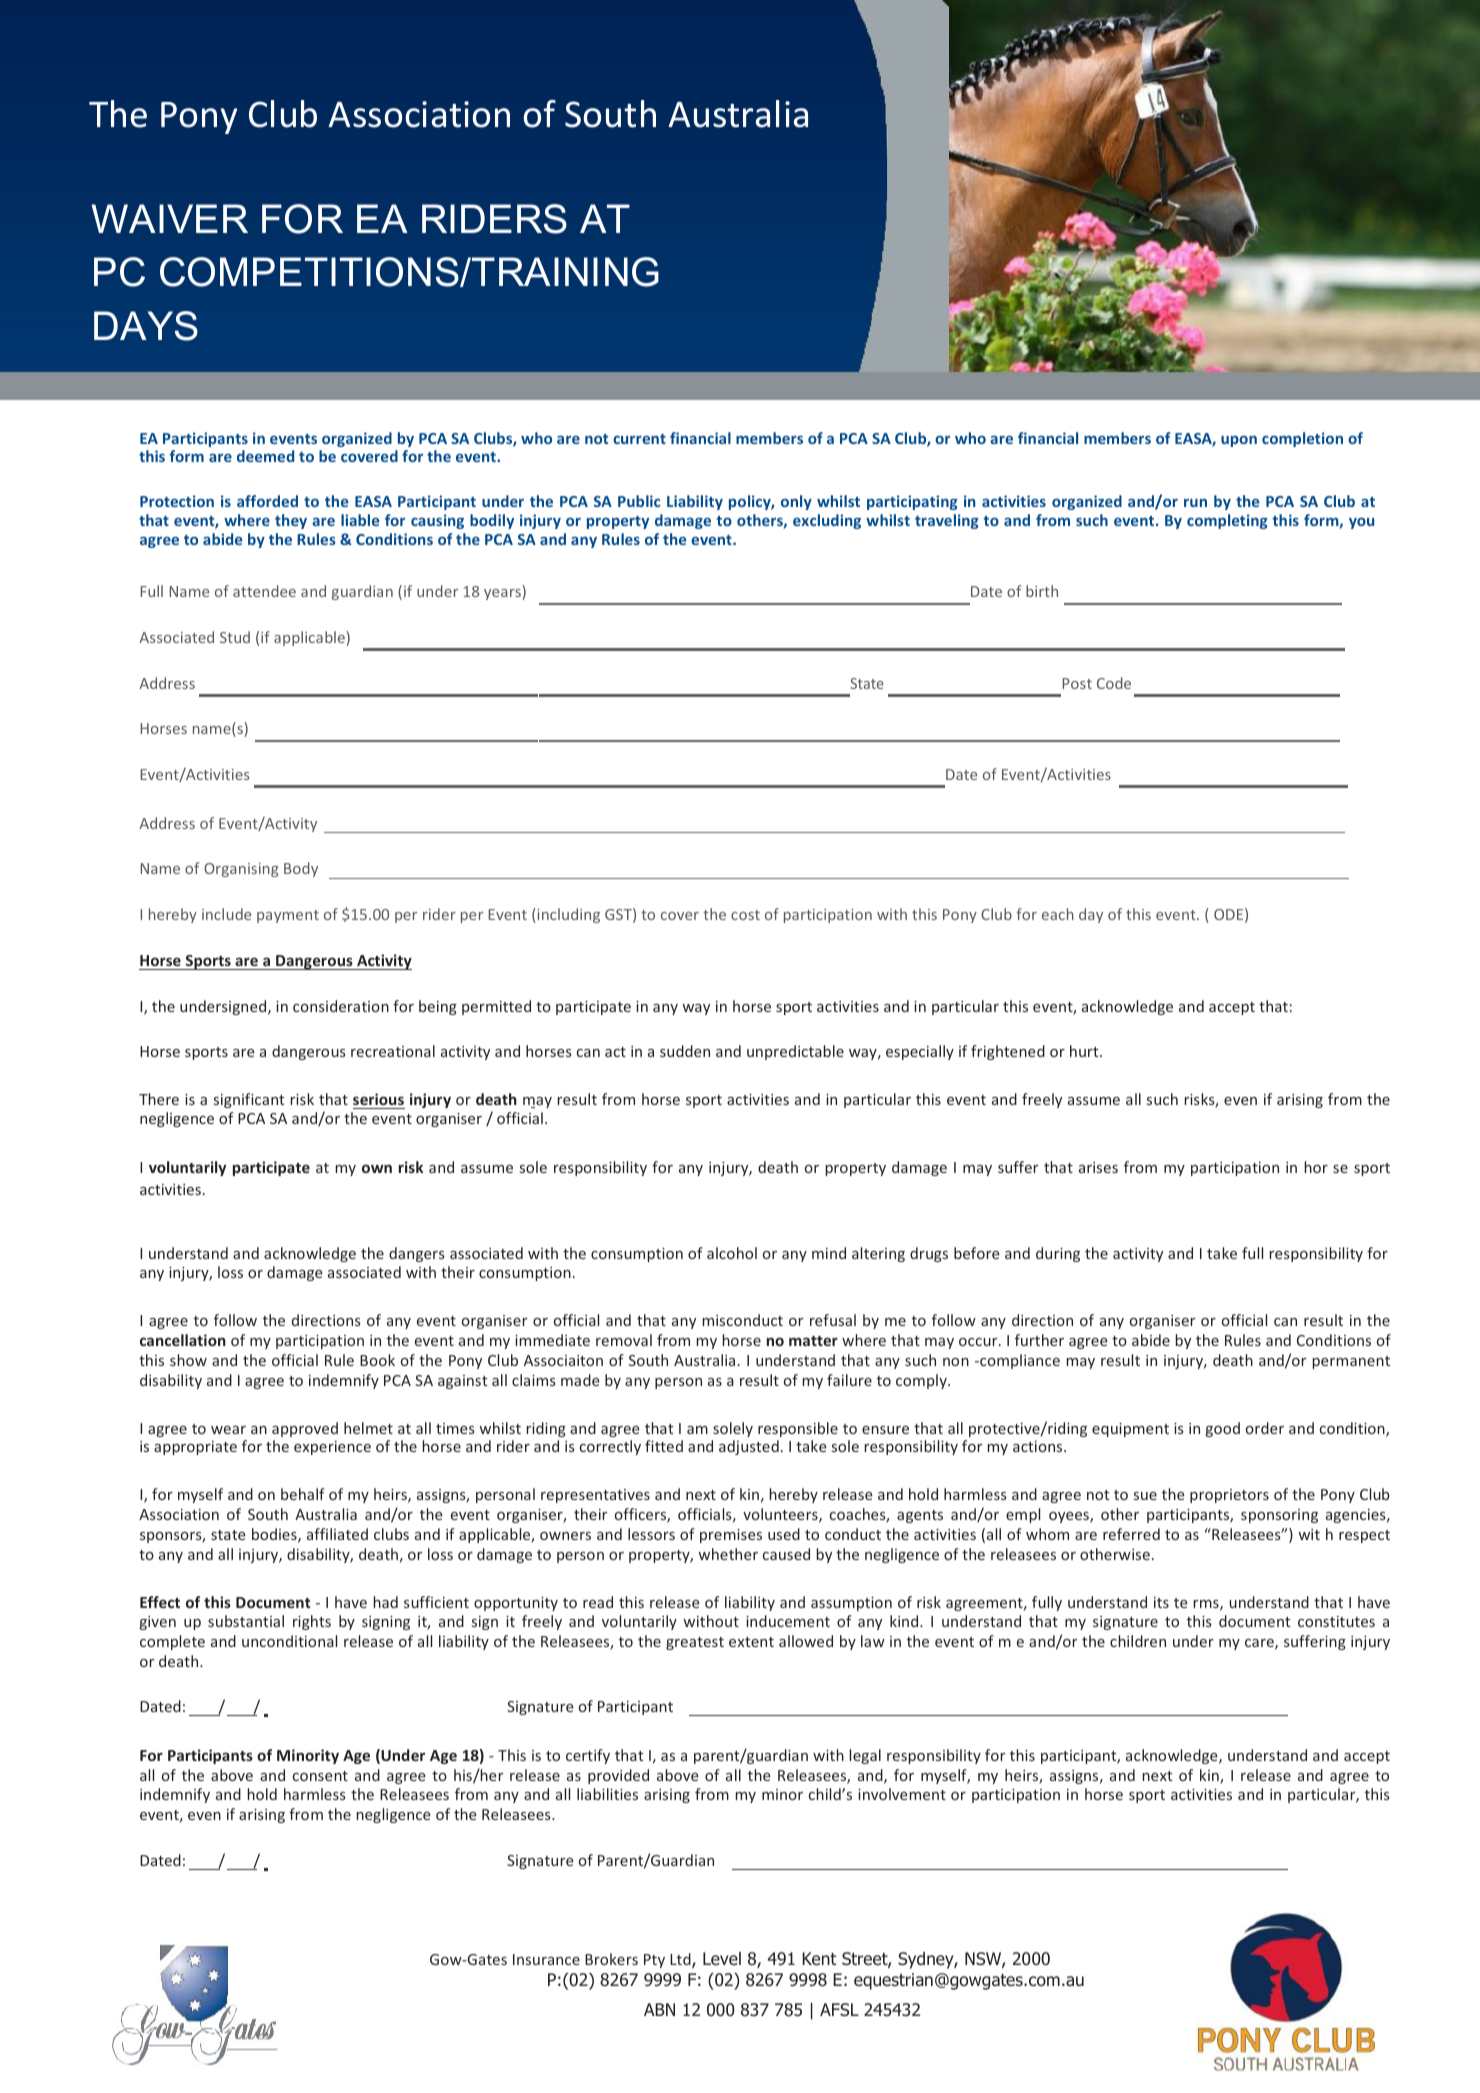 The width and height of the screenshot is (1480, 2093). Describe the element at coordinates (1239, 441) in the screenshot. I see `upon` at that location.
